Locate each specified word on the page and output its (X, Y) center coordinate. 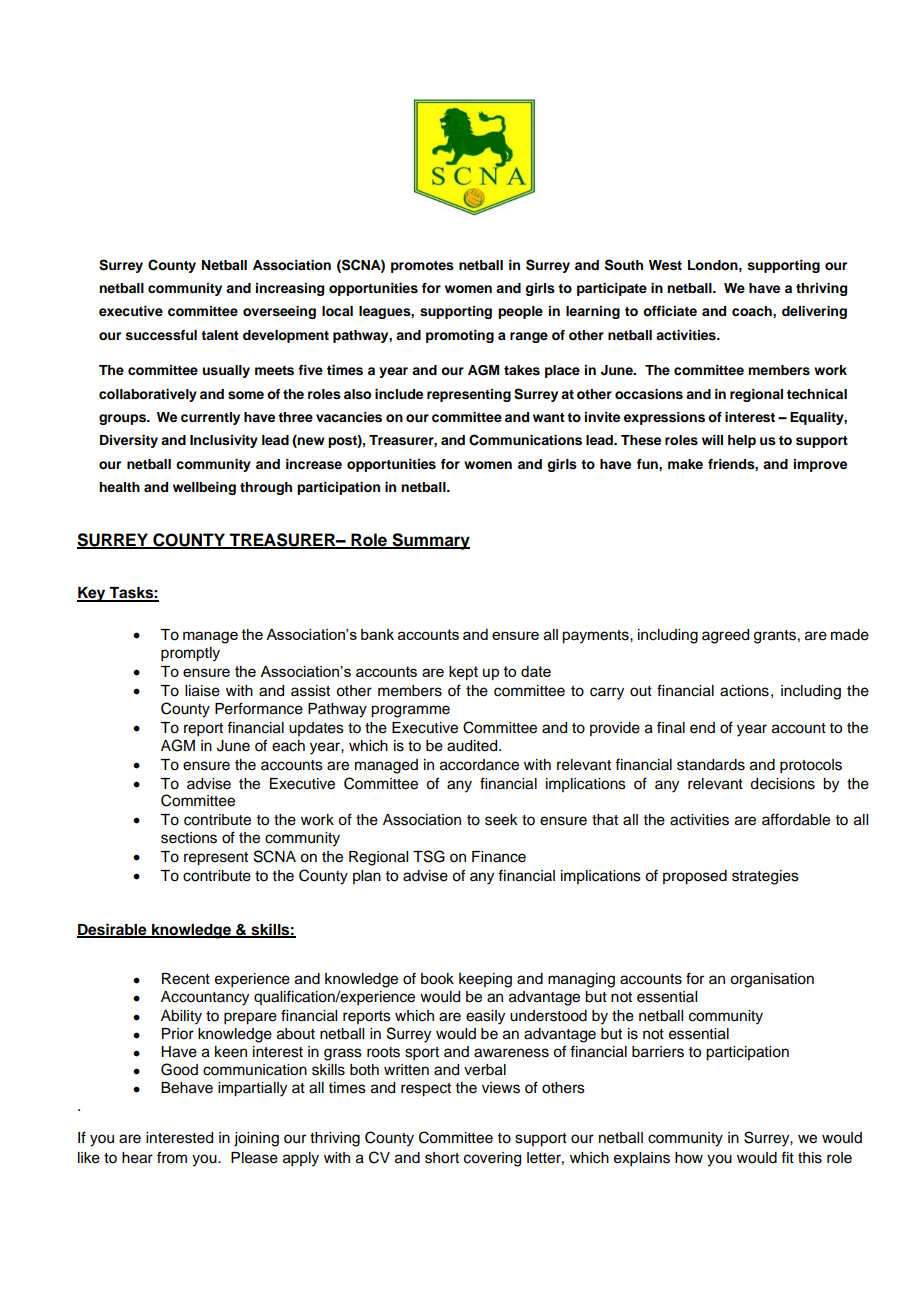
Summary (430, 541)
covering (492, 1159)
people (520, 312)
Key (92, 594)
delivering (814, 312)
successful (161, 335)
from (172, 1157)
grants (775, 637)
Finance (499, 857)
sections (189, 838)
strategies (765, 877)
